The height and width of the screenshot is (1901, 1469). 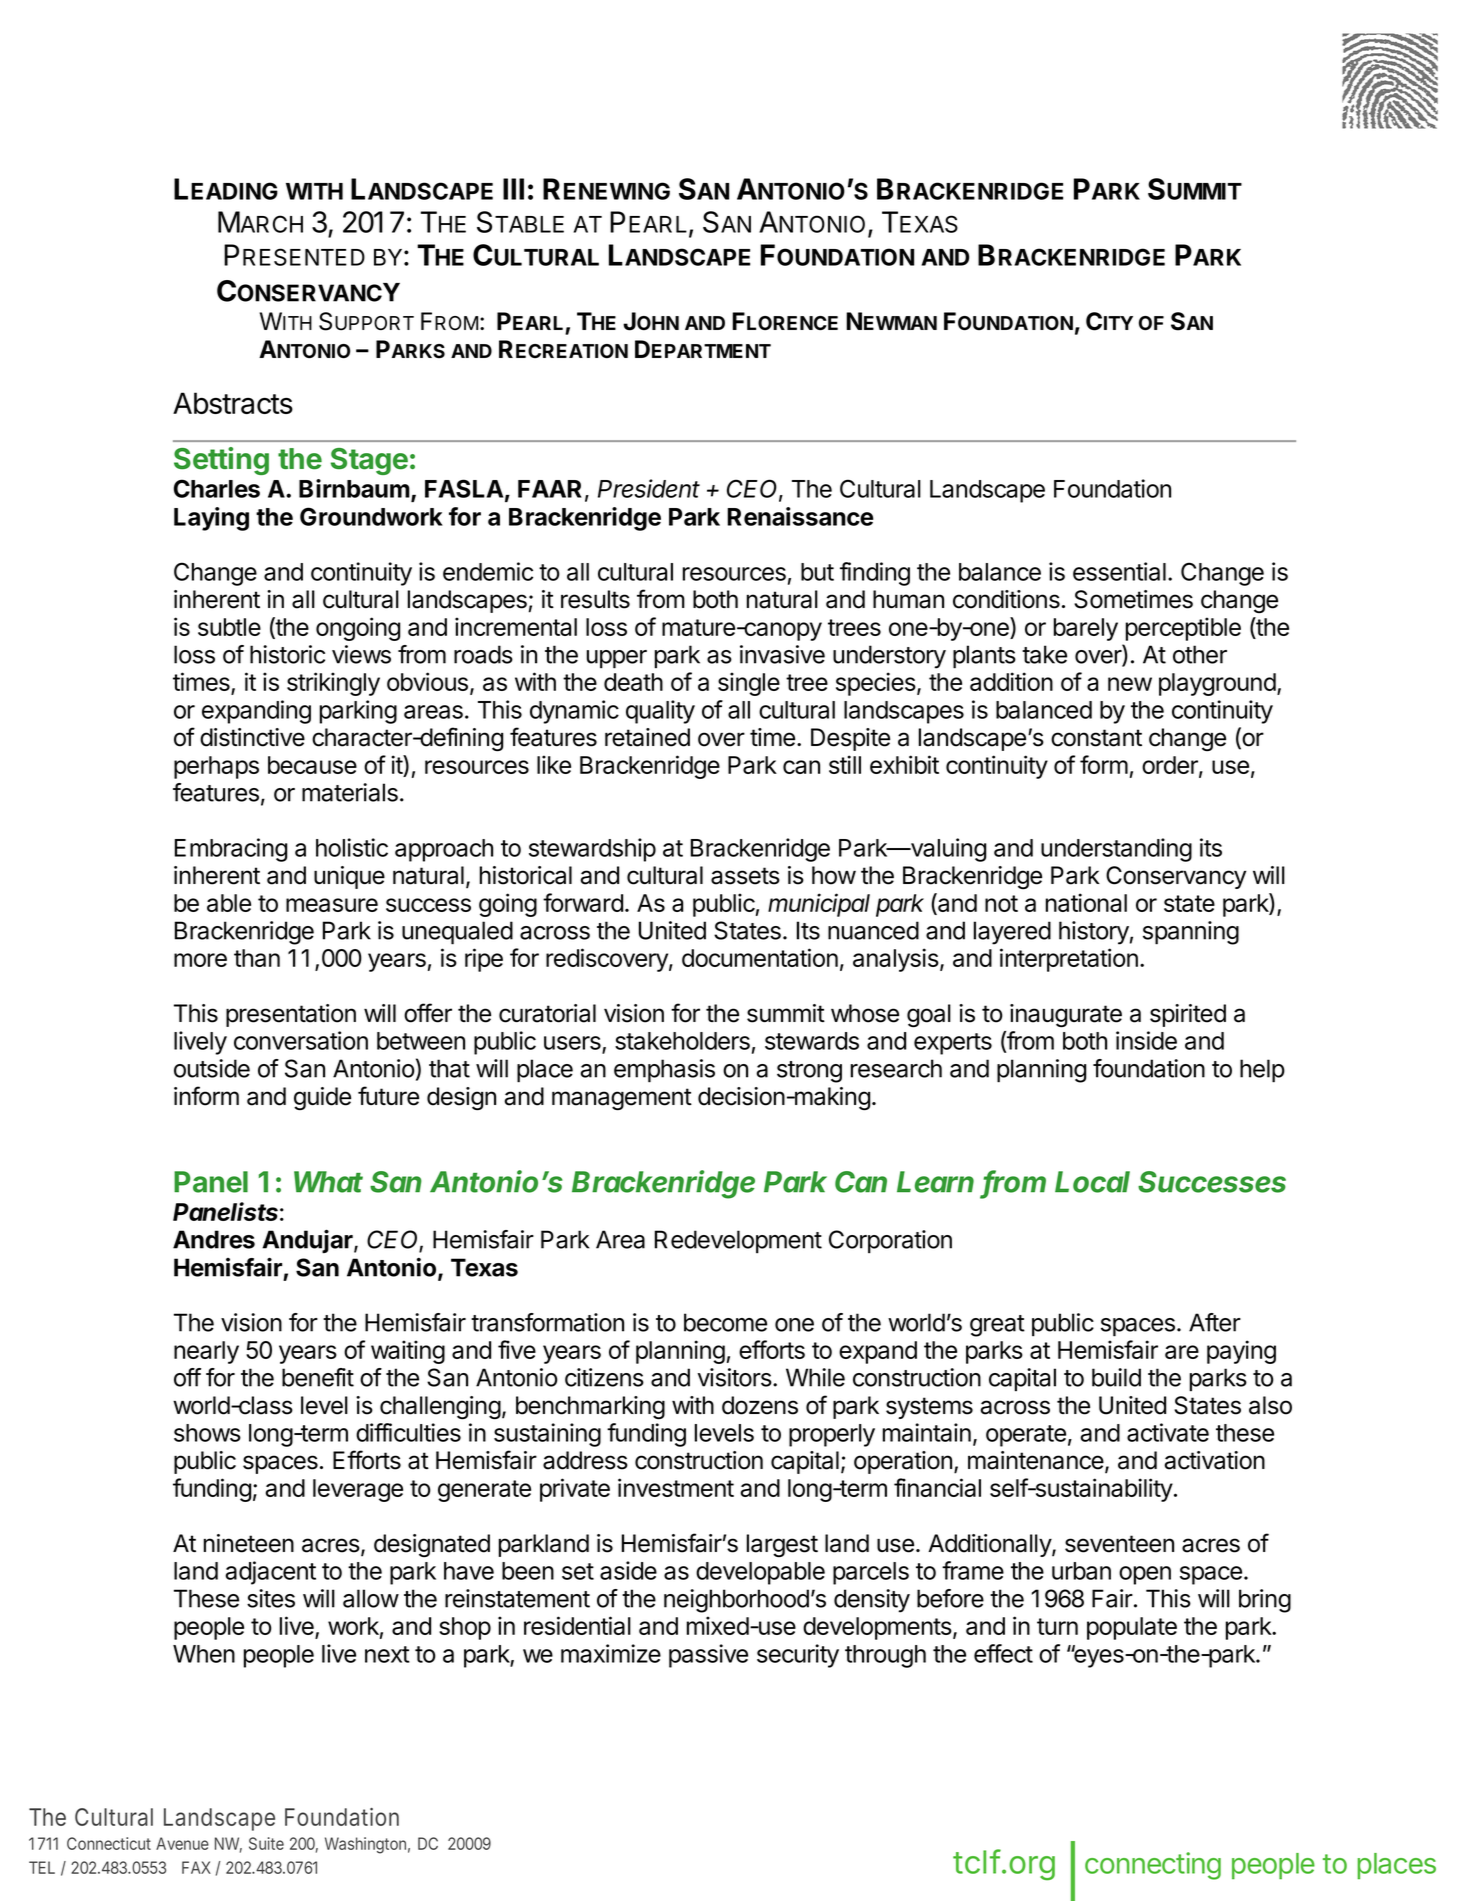 I want to click on investment, so click(x=676, y=1487).
